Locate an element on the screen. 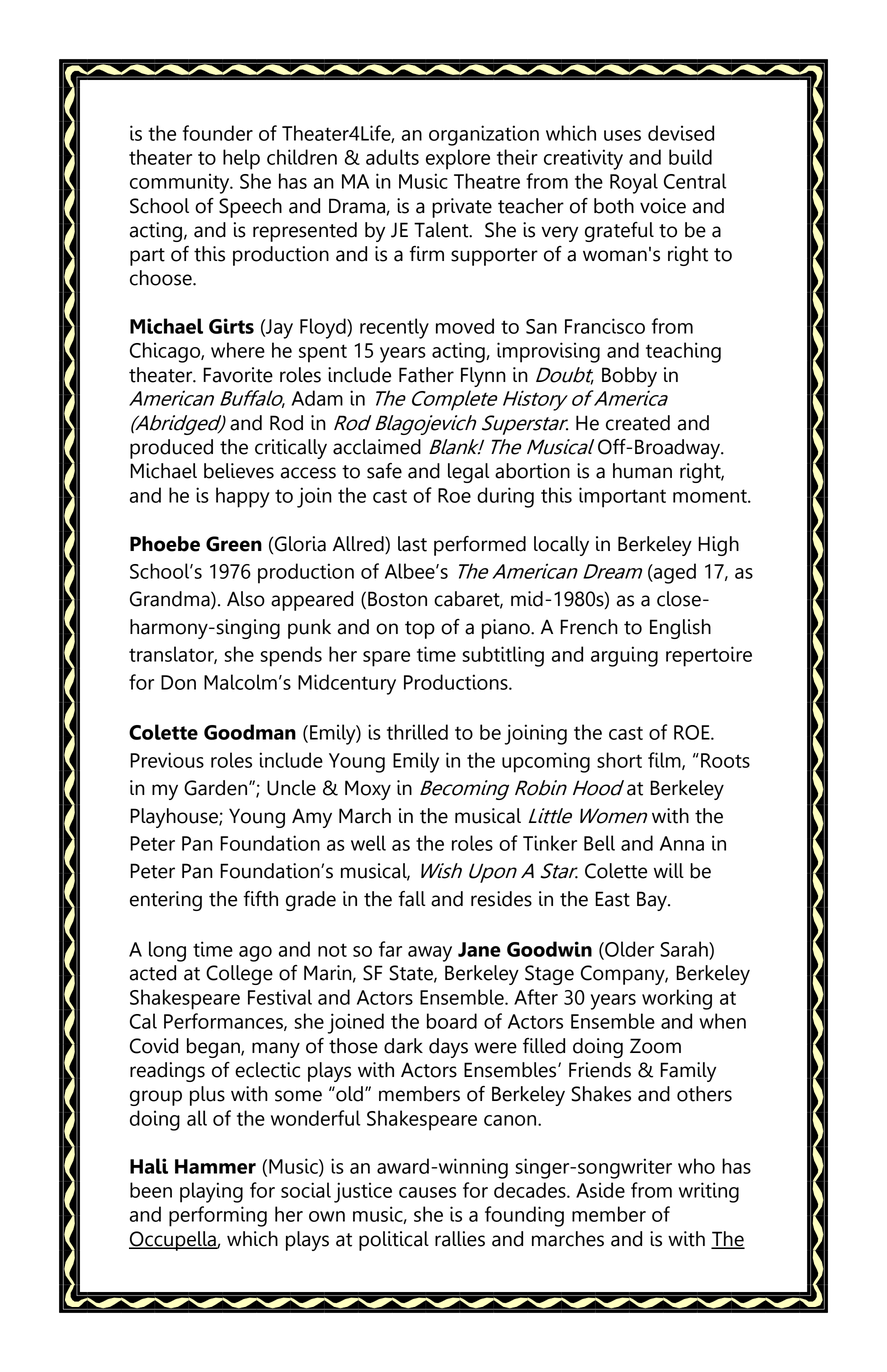 This screenshot has width=887, height=1372. performing is located at coordinates (218, 1216).
